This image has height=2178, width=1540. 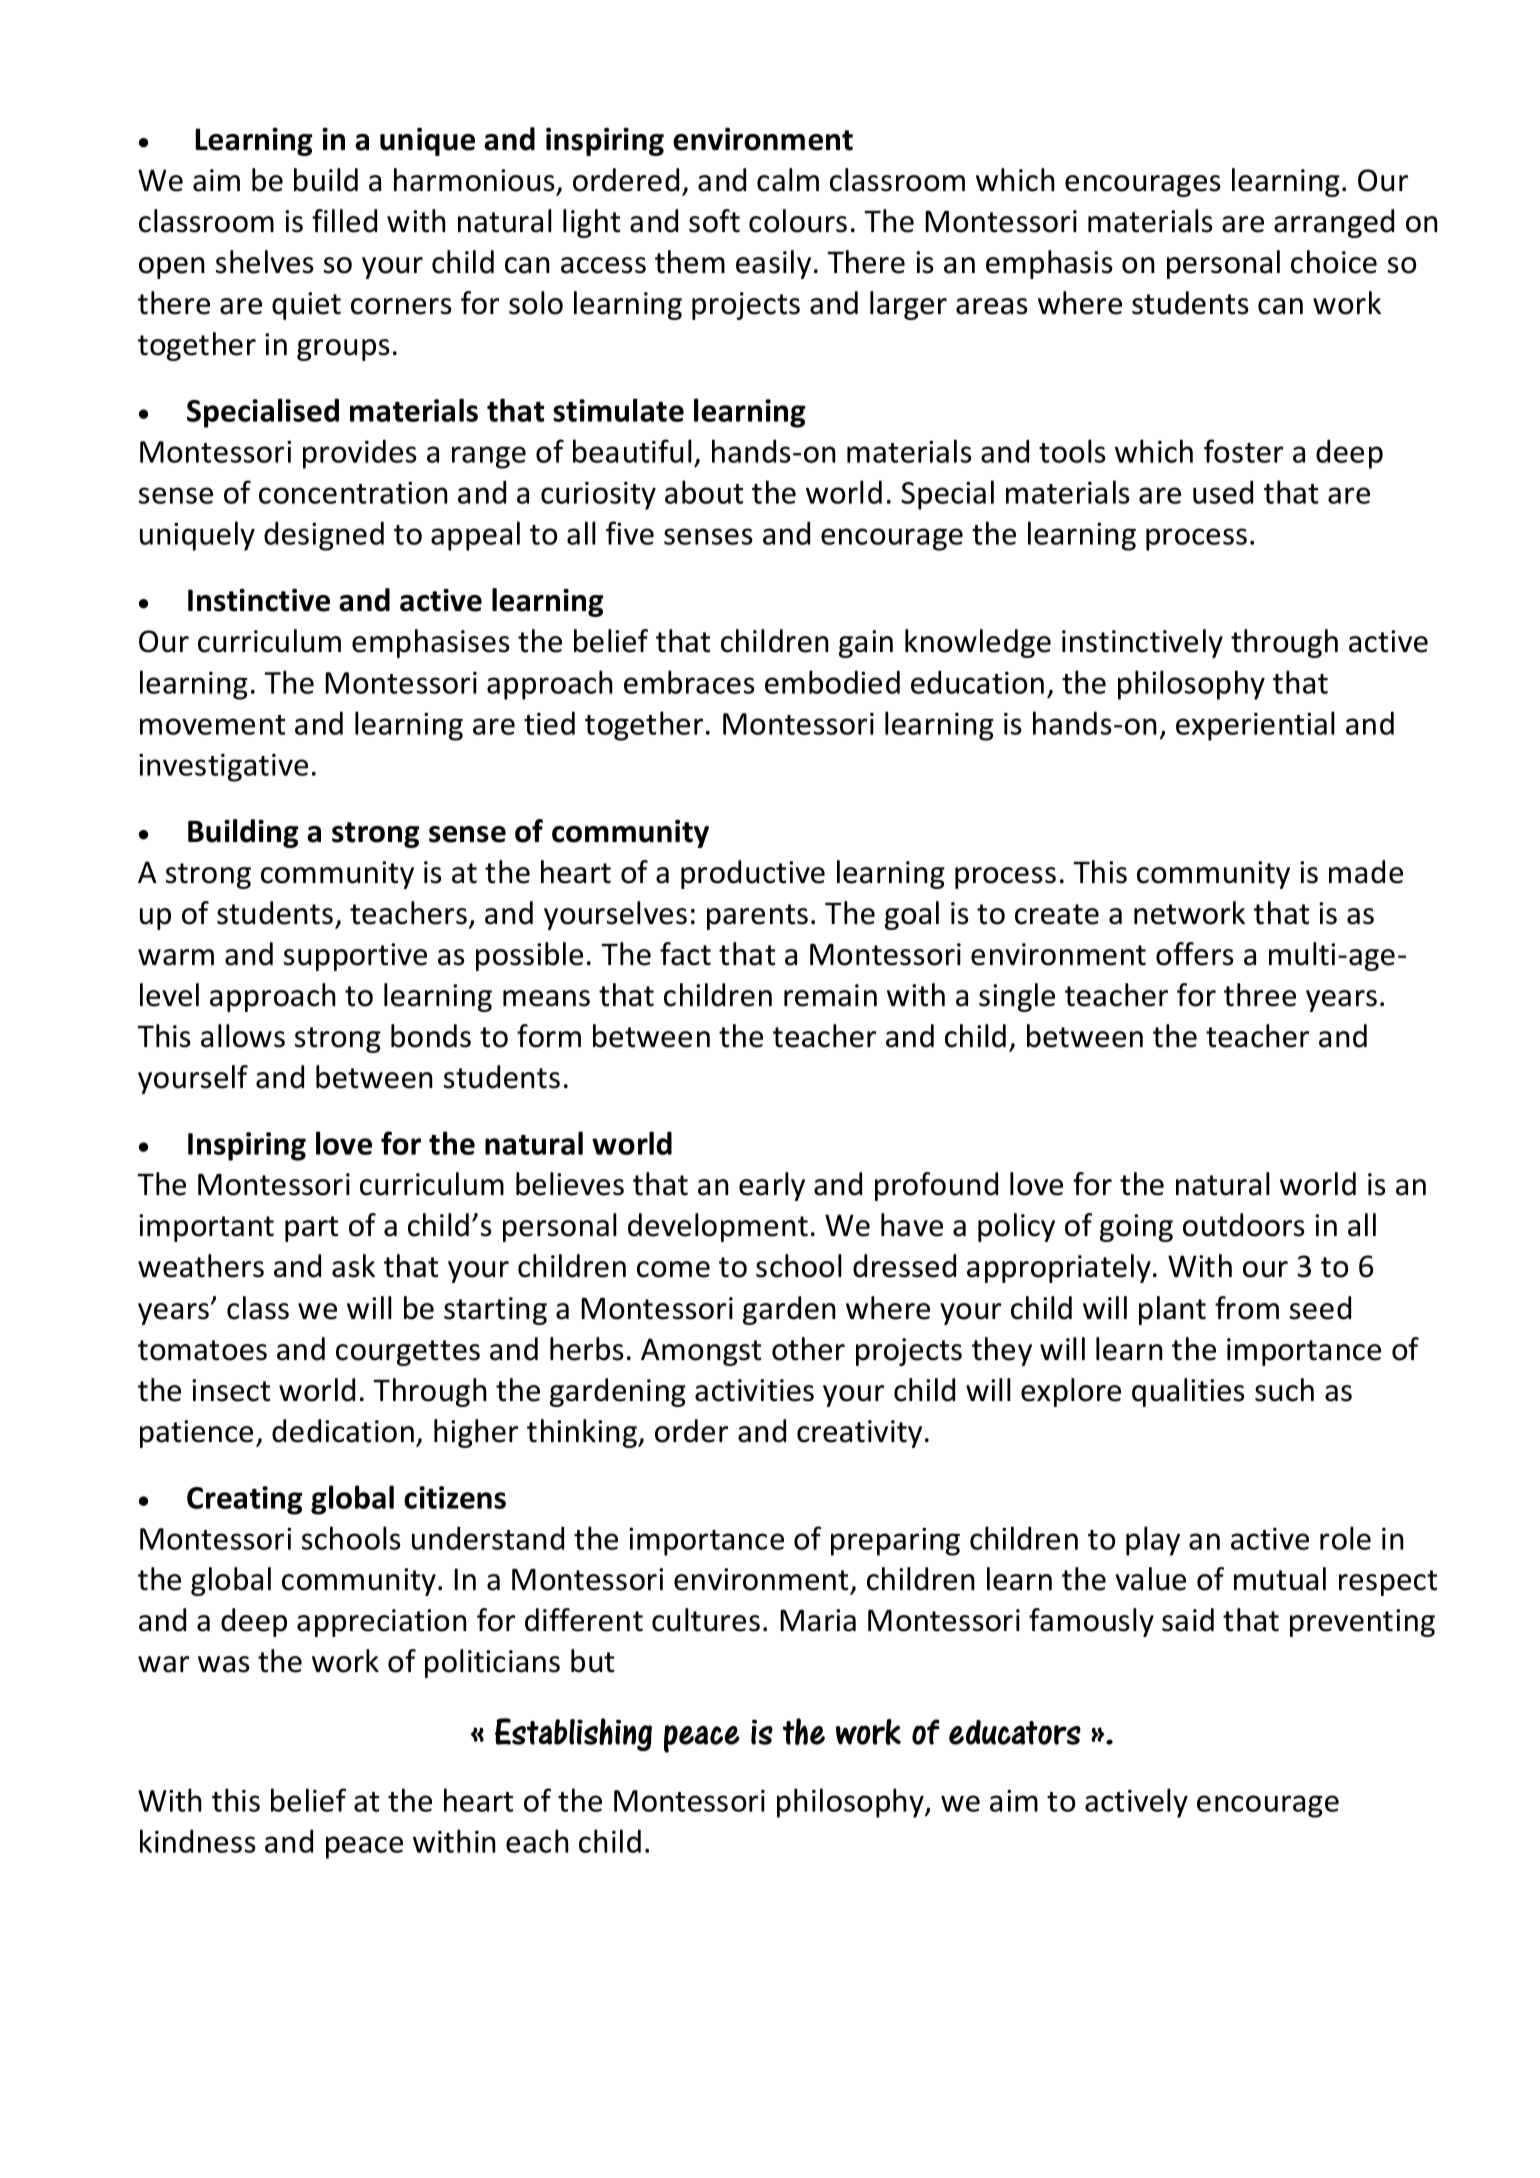 I want to click on gain, so click(x=866, y=644).
